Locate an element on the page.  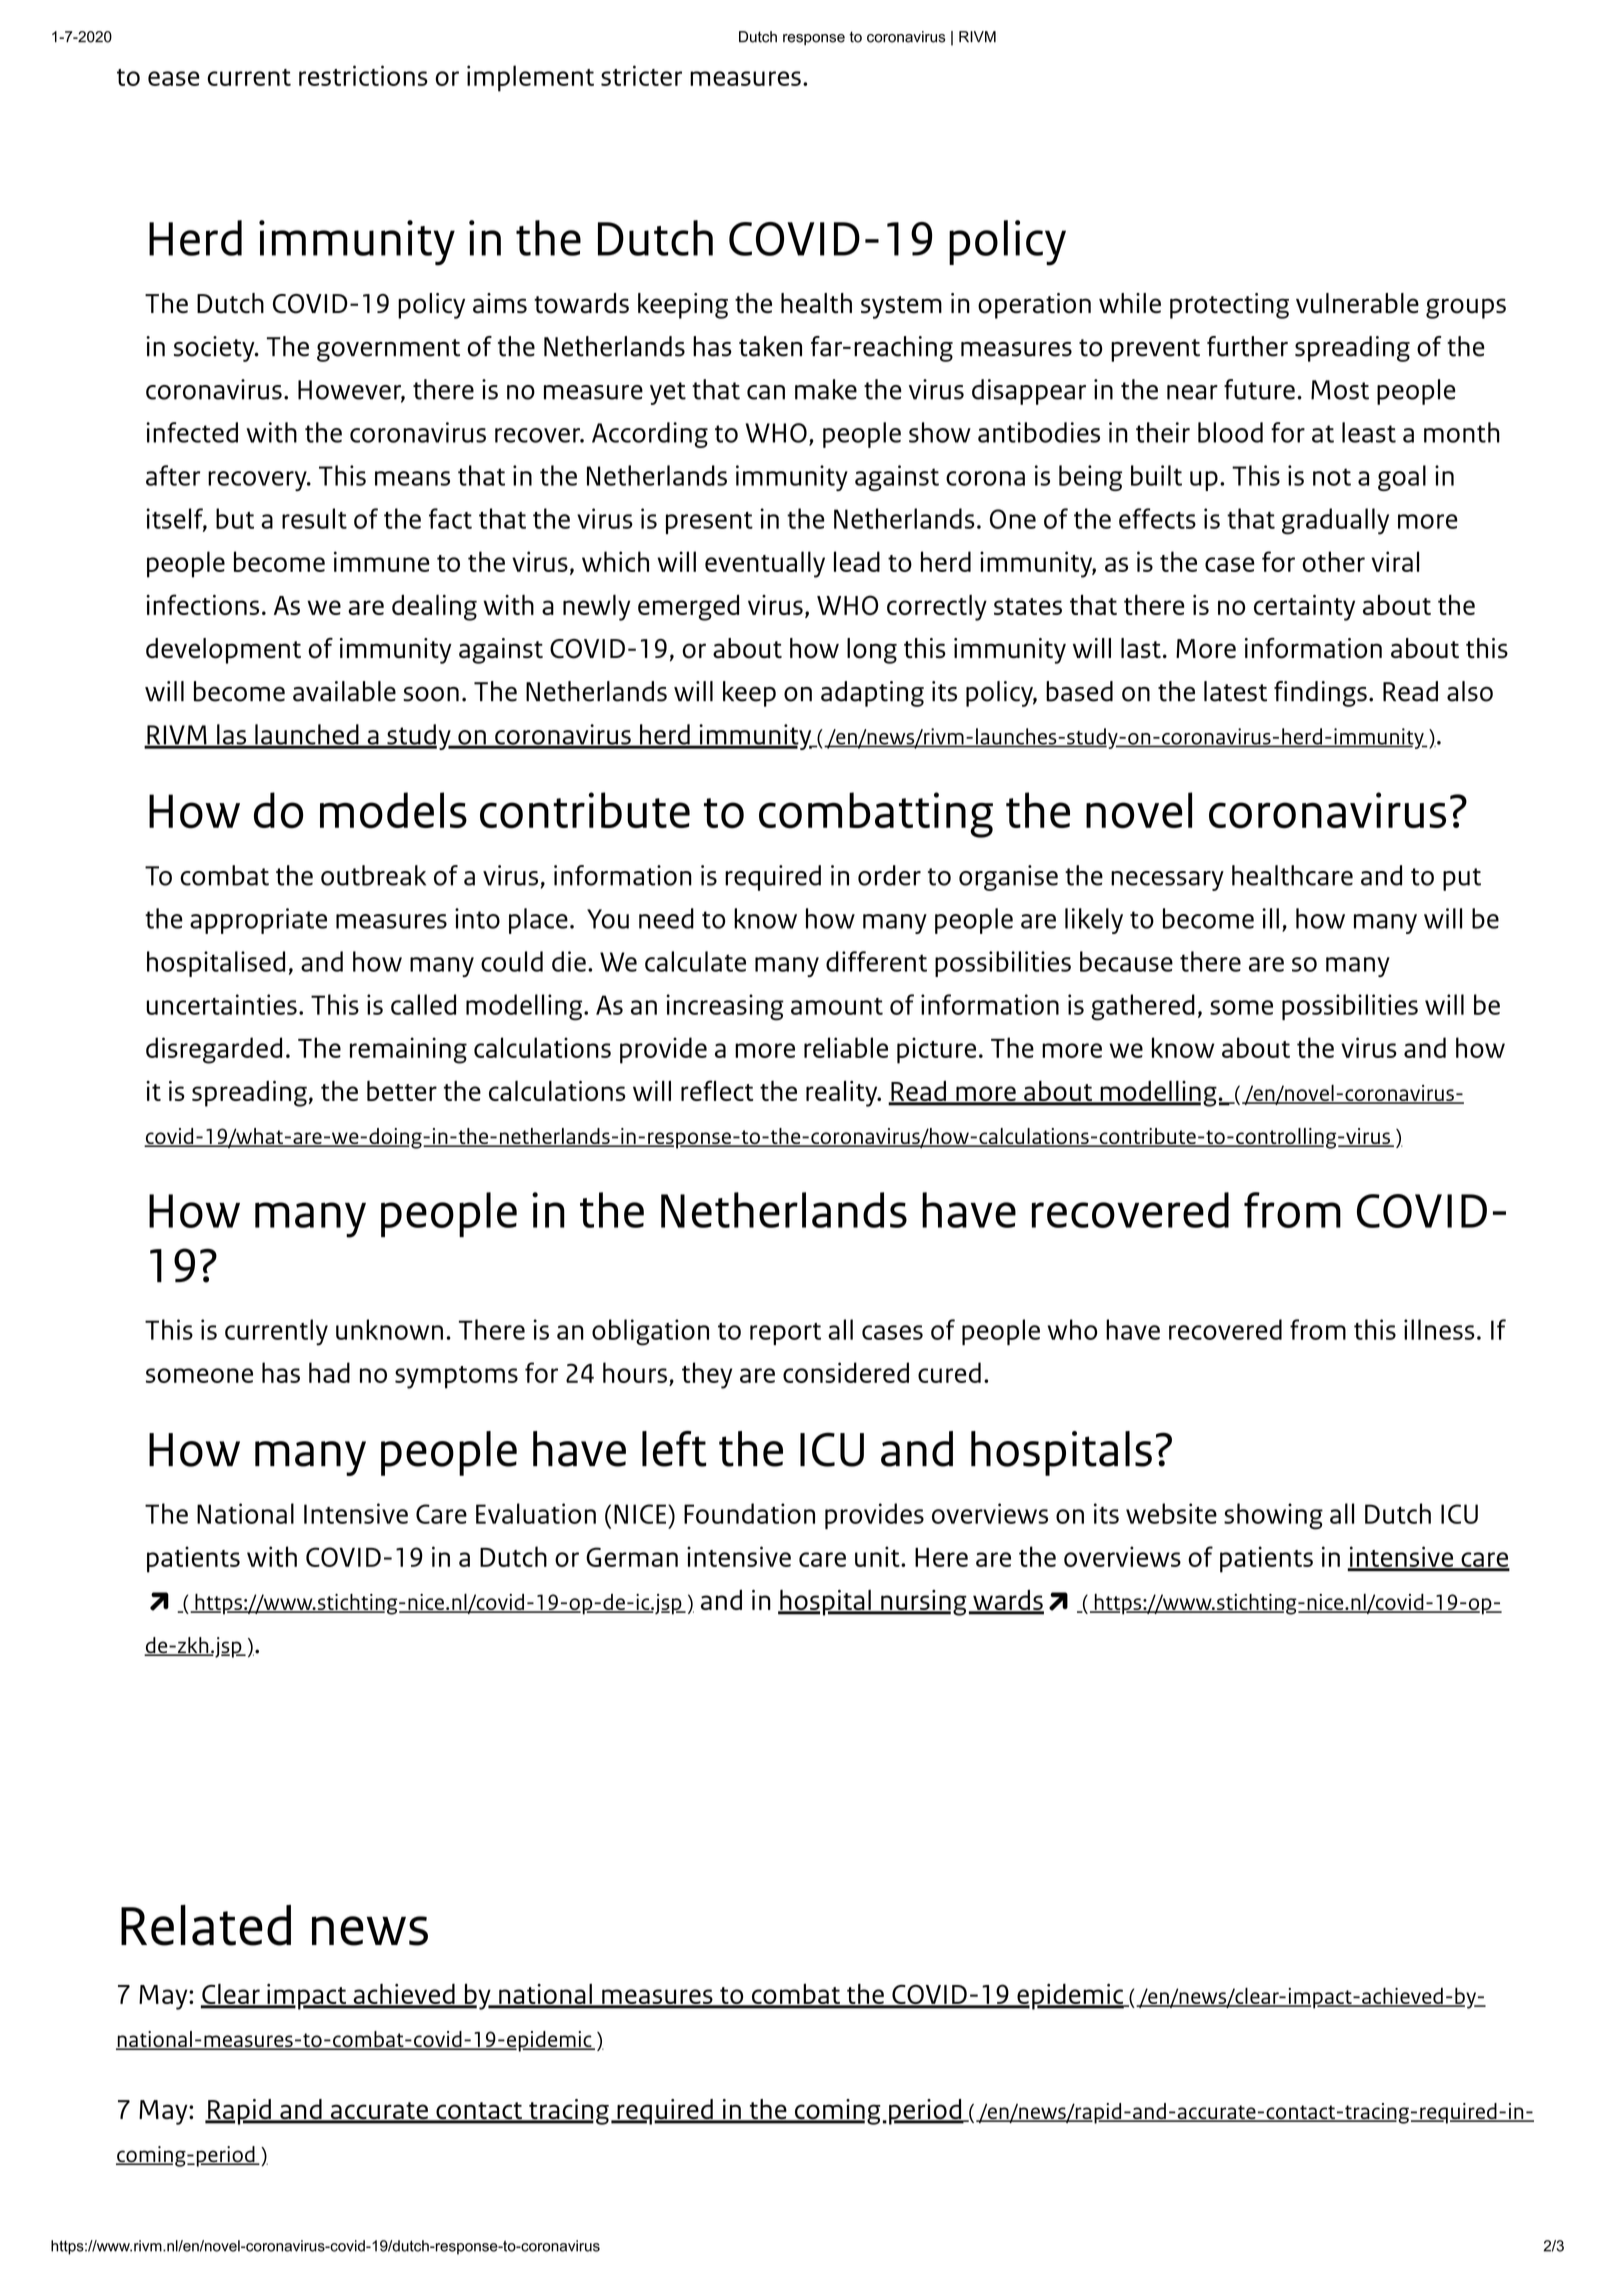
website is located at coordinates (1171, 1513).
